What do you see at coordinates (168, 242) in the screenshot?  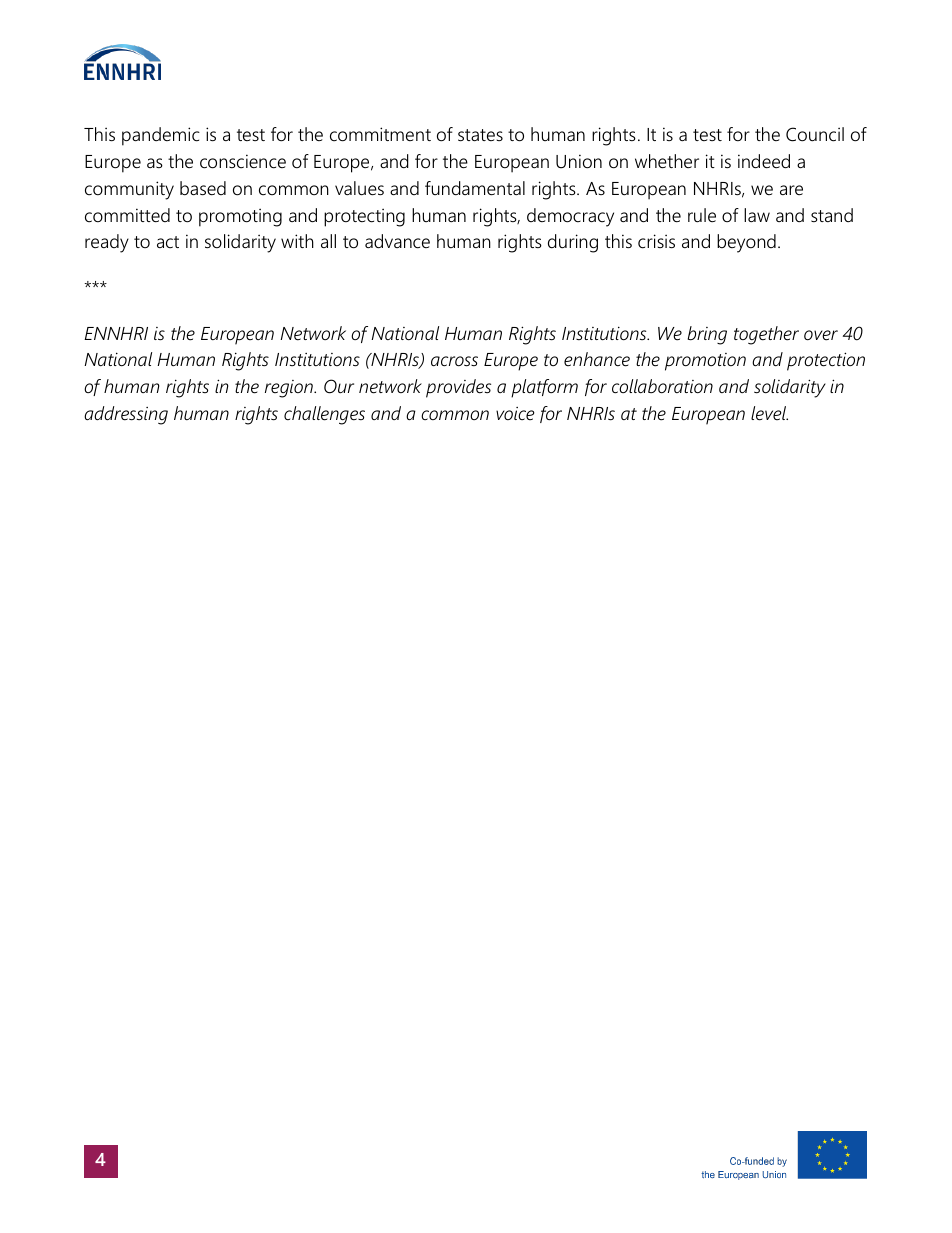 I see `act` at bounding box center [168, 242].
